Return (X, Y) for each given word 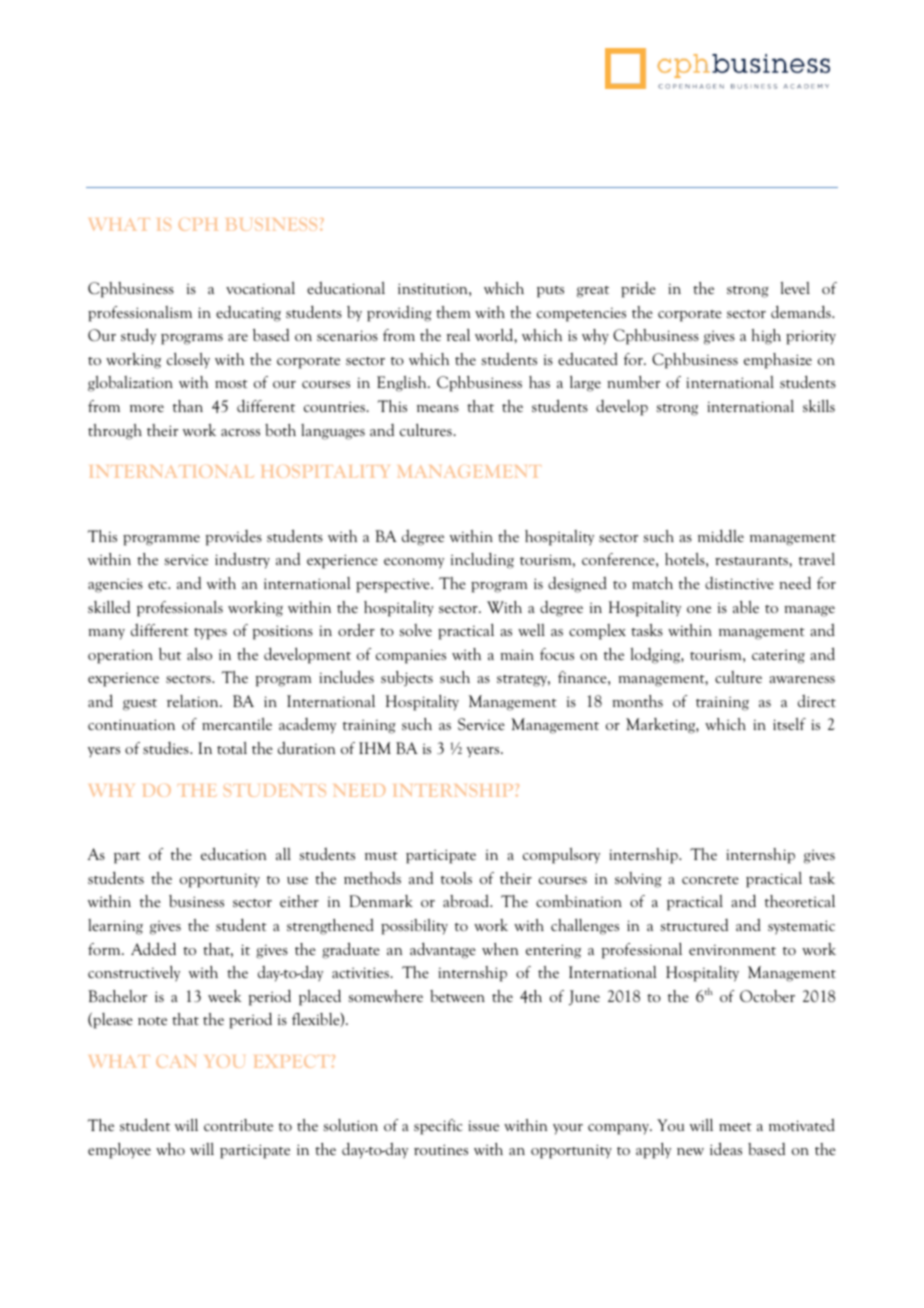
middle (721, 535)
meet (735, 1127)
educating (248, 314)
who (170, 1149)
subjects (407, 678)
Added (153, 948)
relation (194, 701)
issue (483, 1125)
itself (789, 724)
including (482, 560)
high (766, 337)
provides (233, 538)
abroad (467, 901)
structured (694, 925)
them (453, 312)
